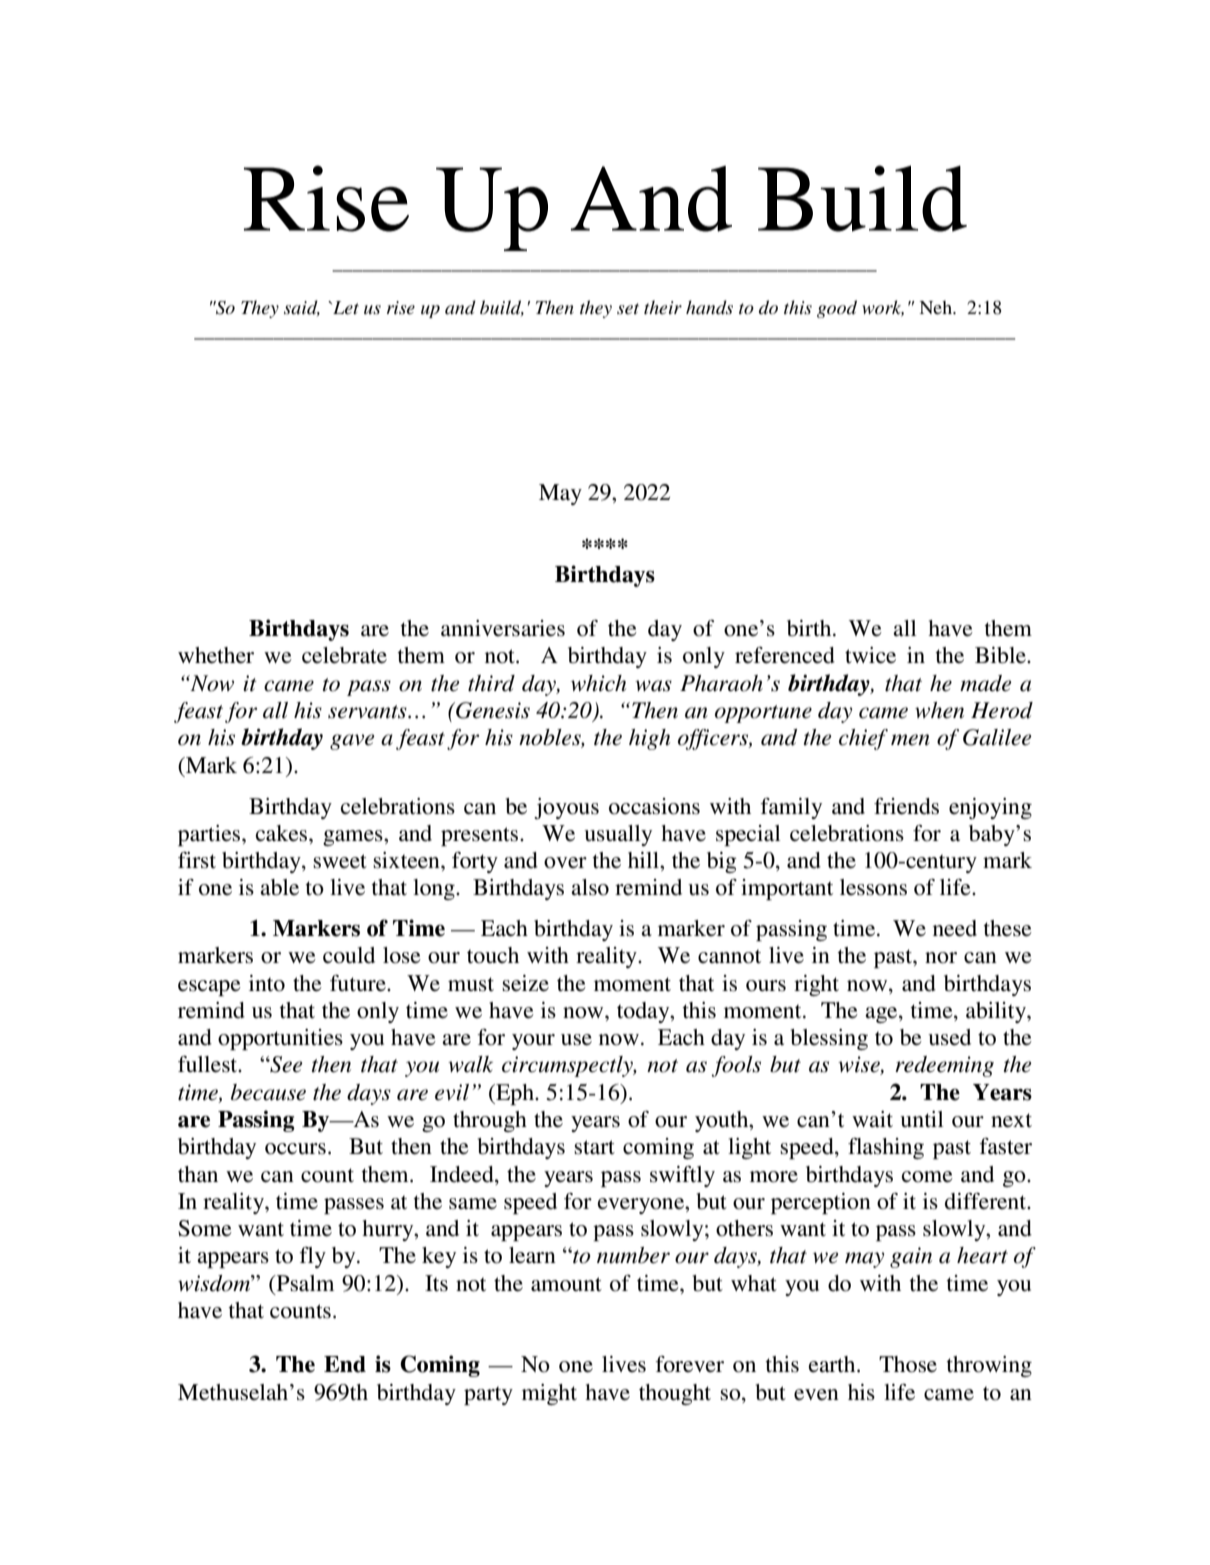 Image resolution: width=1210 pixels, height=1565 pixels. I want to click on twice, so click(870, 655).
